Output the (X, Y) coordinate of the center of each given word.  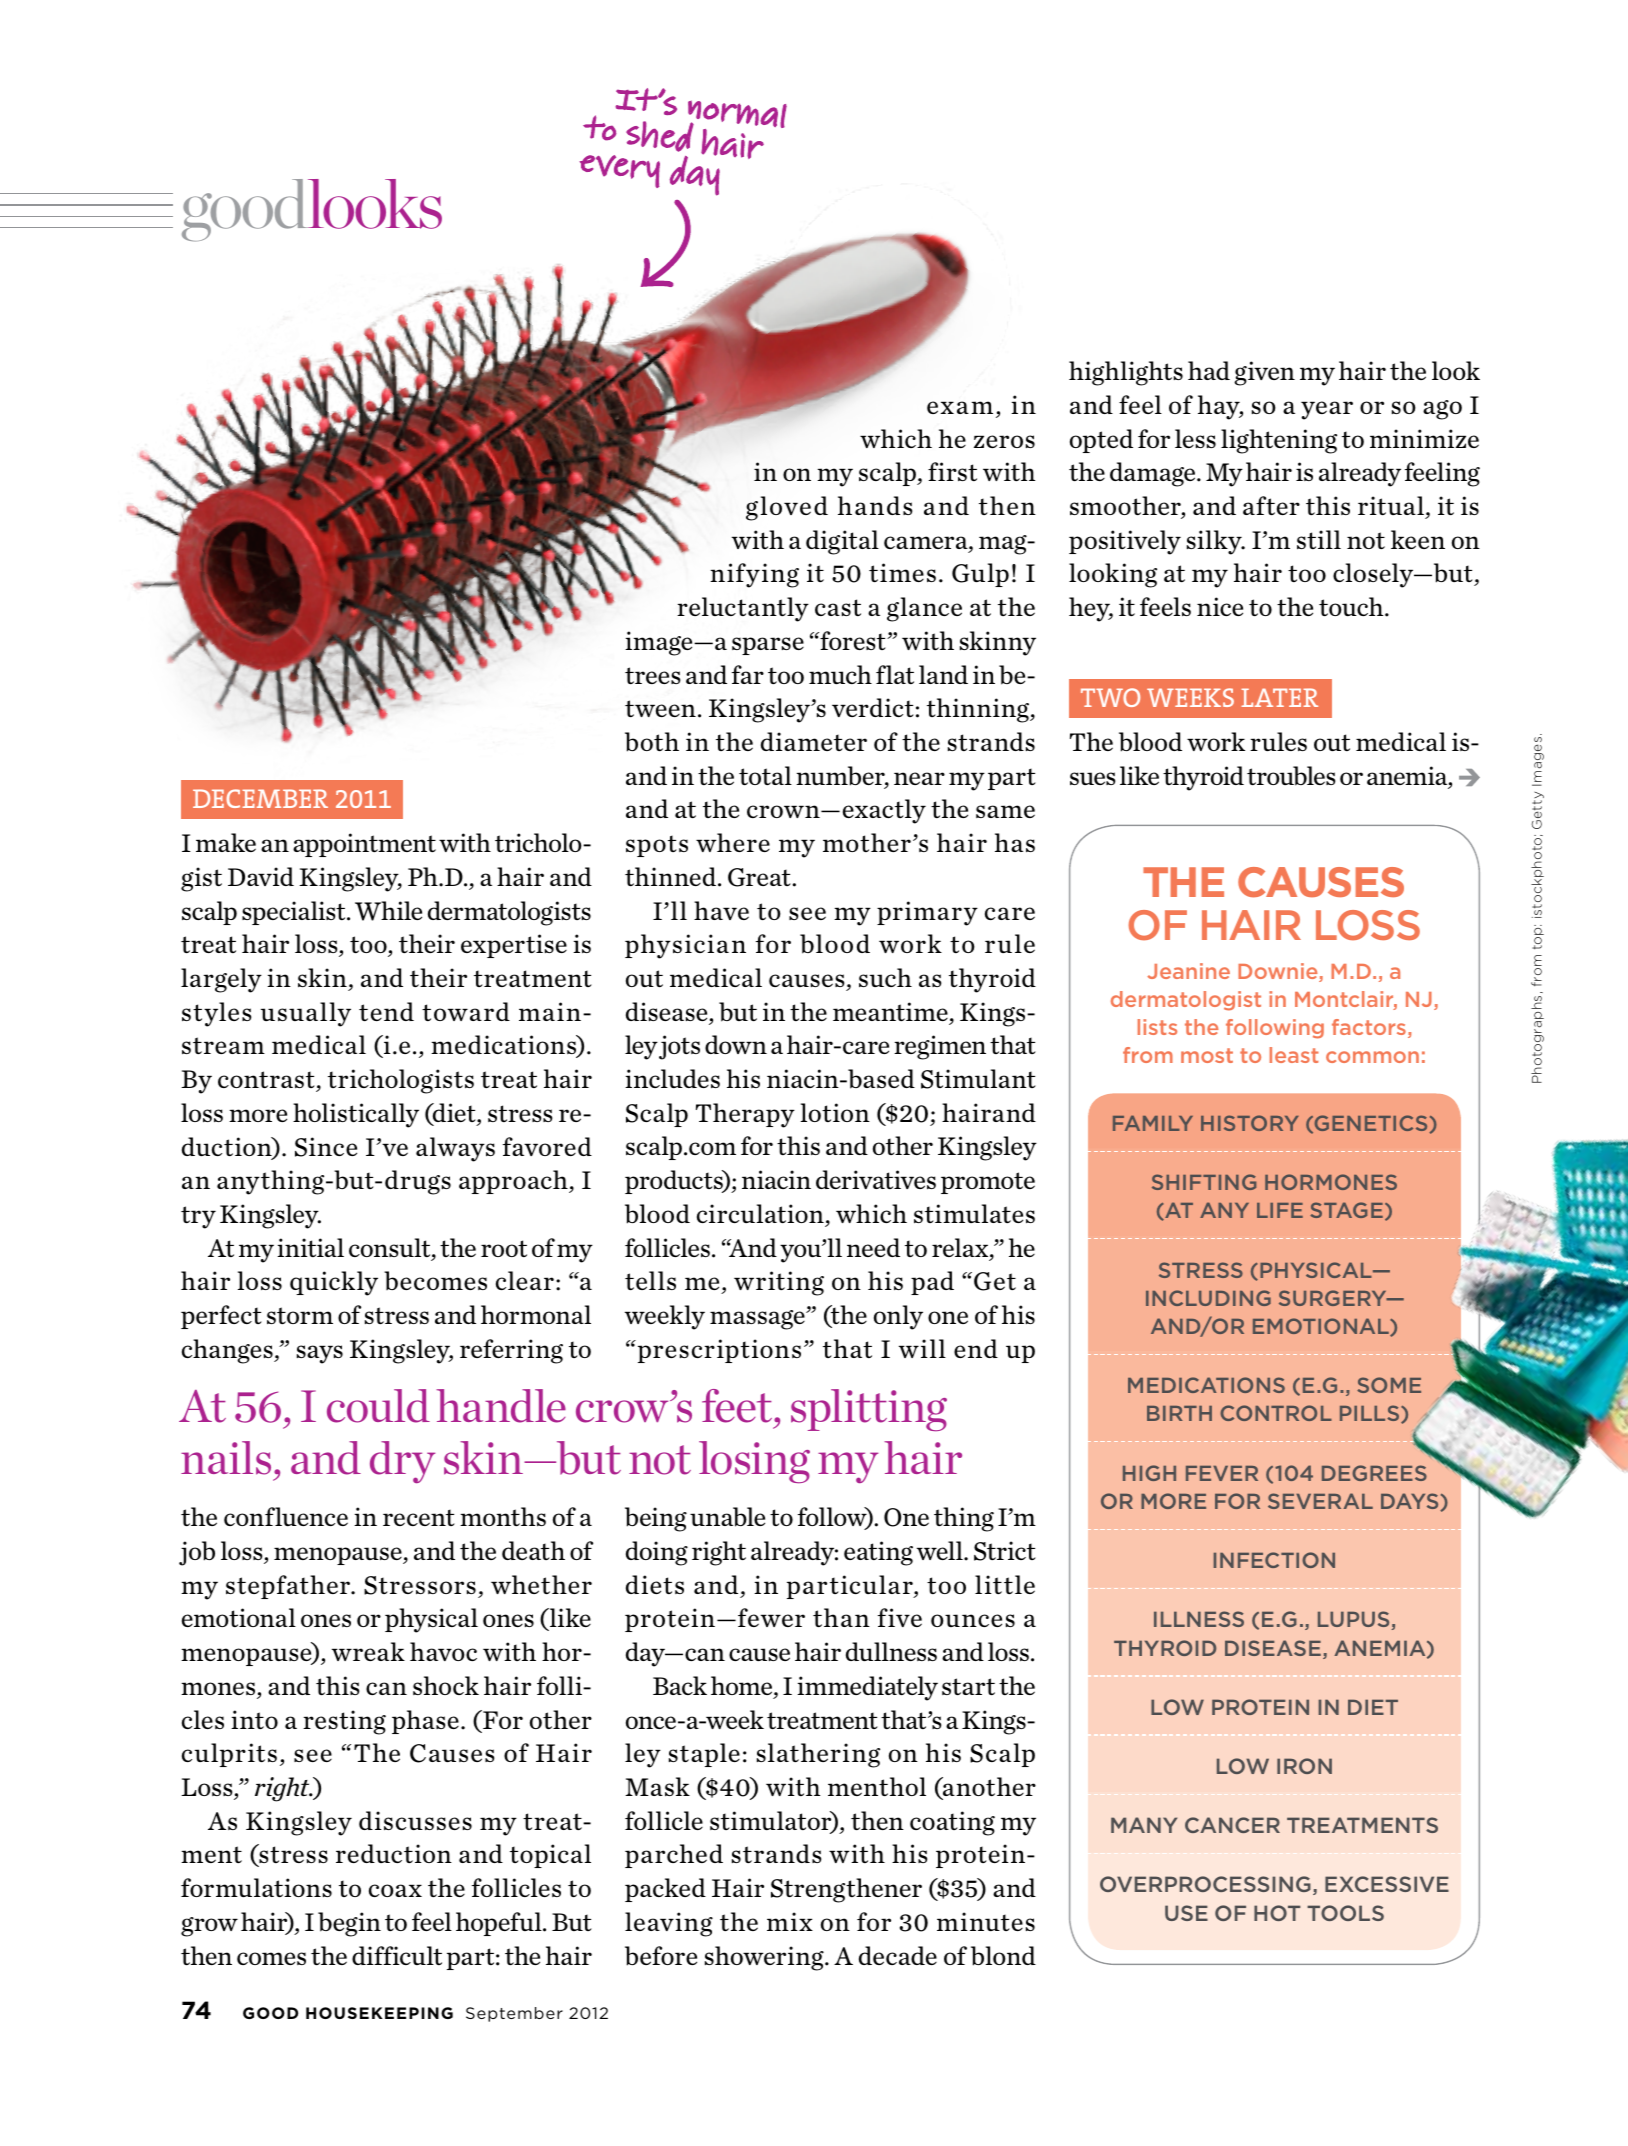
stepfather (289, 1587)
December (260, 798)
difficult (397, 1955)
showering (765, 1958)
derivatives (876, 1179)
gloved (787, 508)
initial (310, 1247)
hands (875, 505)
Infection (1274, 1560)
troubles (1291, 776)
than (841, 1617)
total (765, 775)
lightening (1279, 441)
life (1280, 1210)
